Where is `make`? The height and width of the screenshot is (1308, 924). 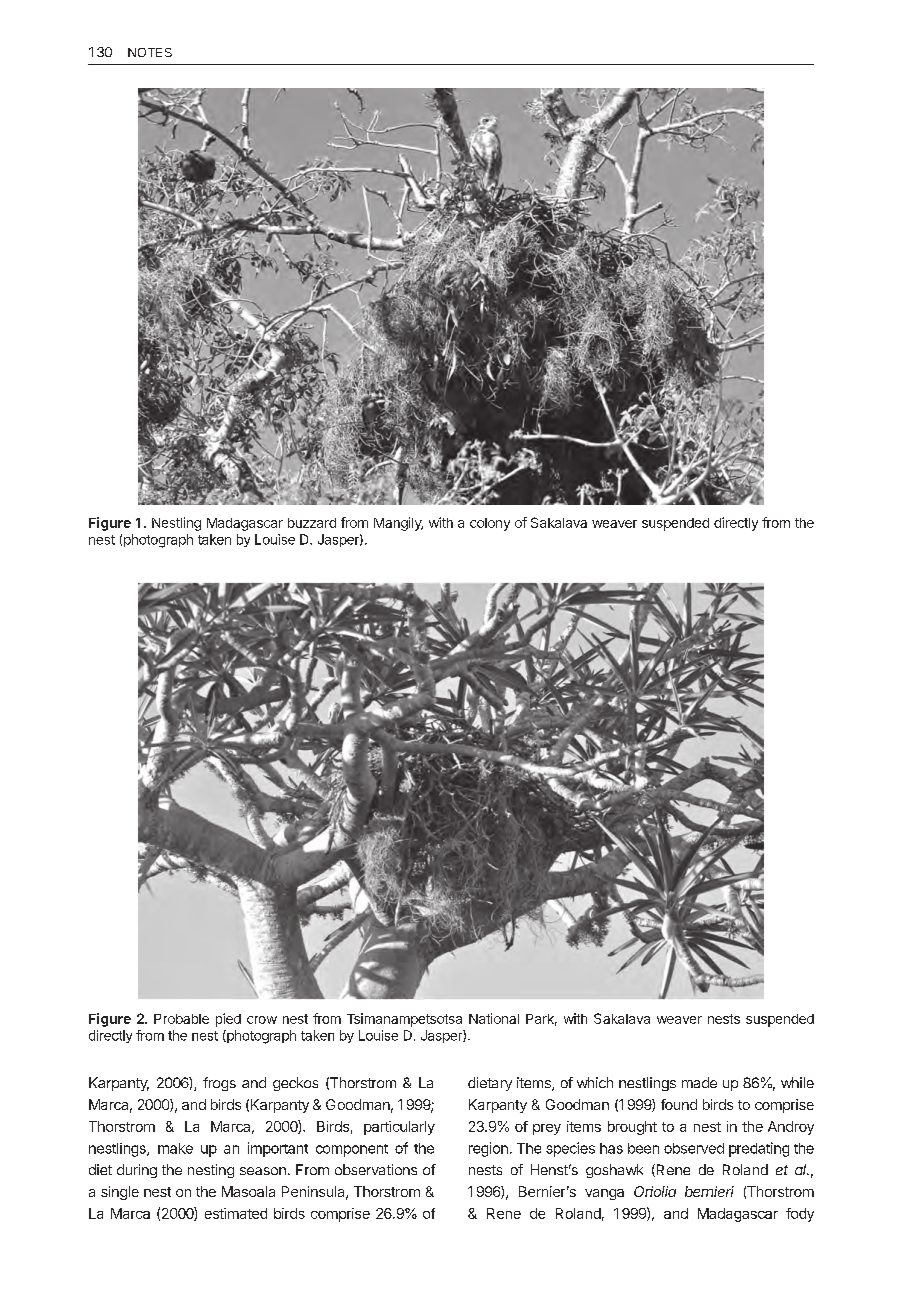
make is located at coordinates (175, 1148).
